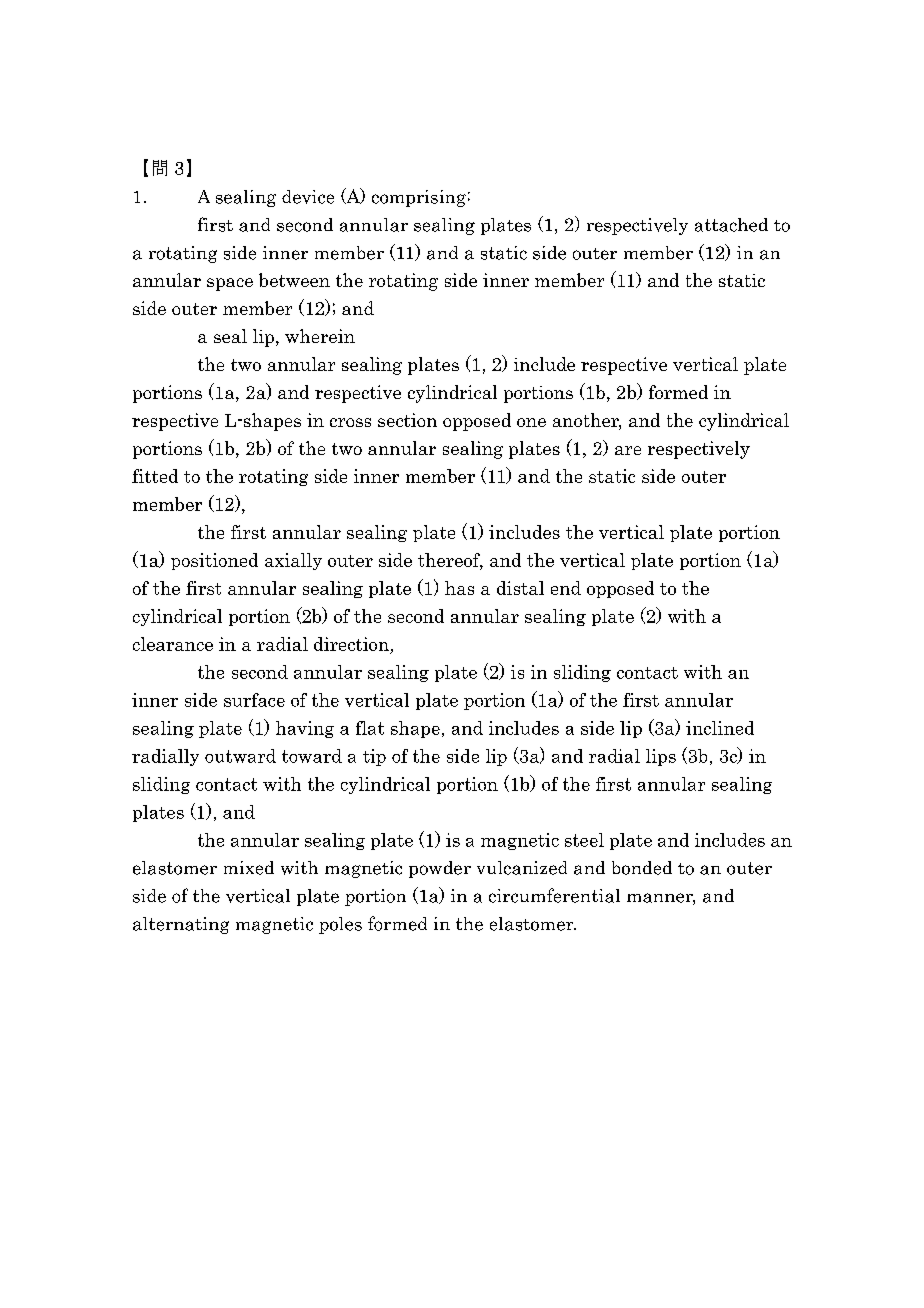 The image size is (924, 1308). I want to click on attached, so click(731, 225).
